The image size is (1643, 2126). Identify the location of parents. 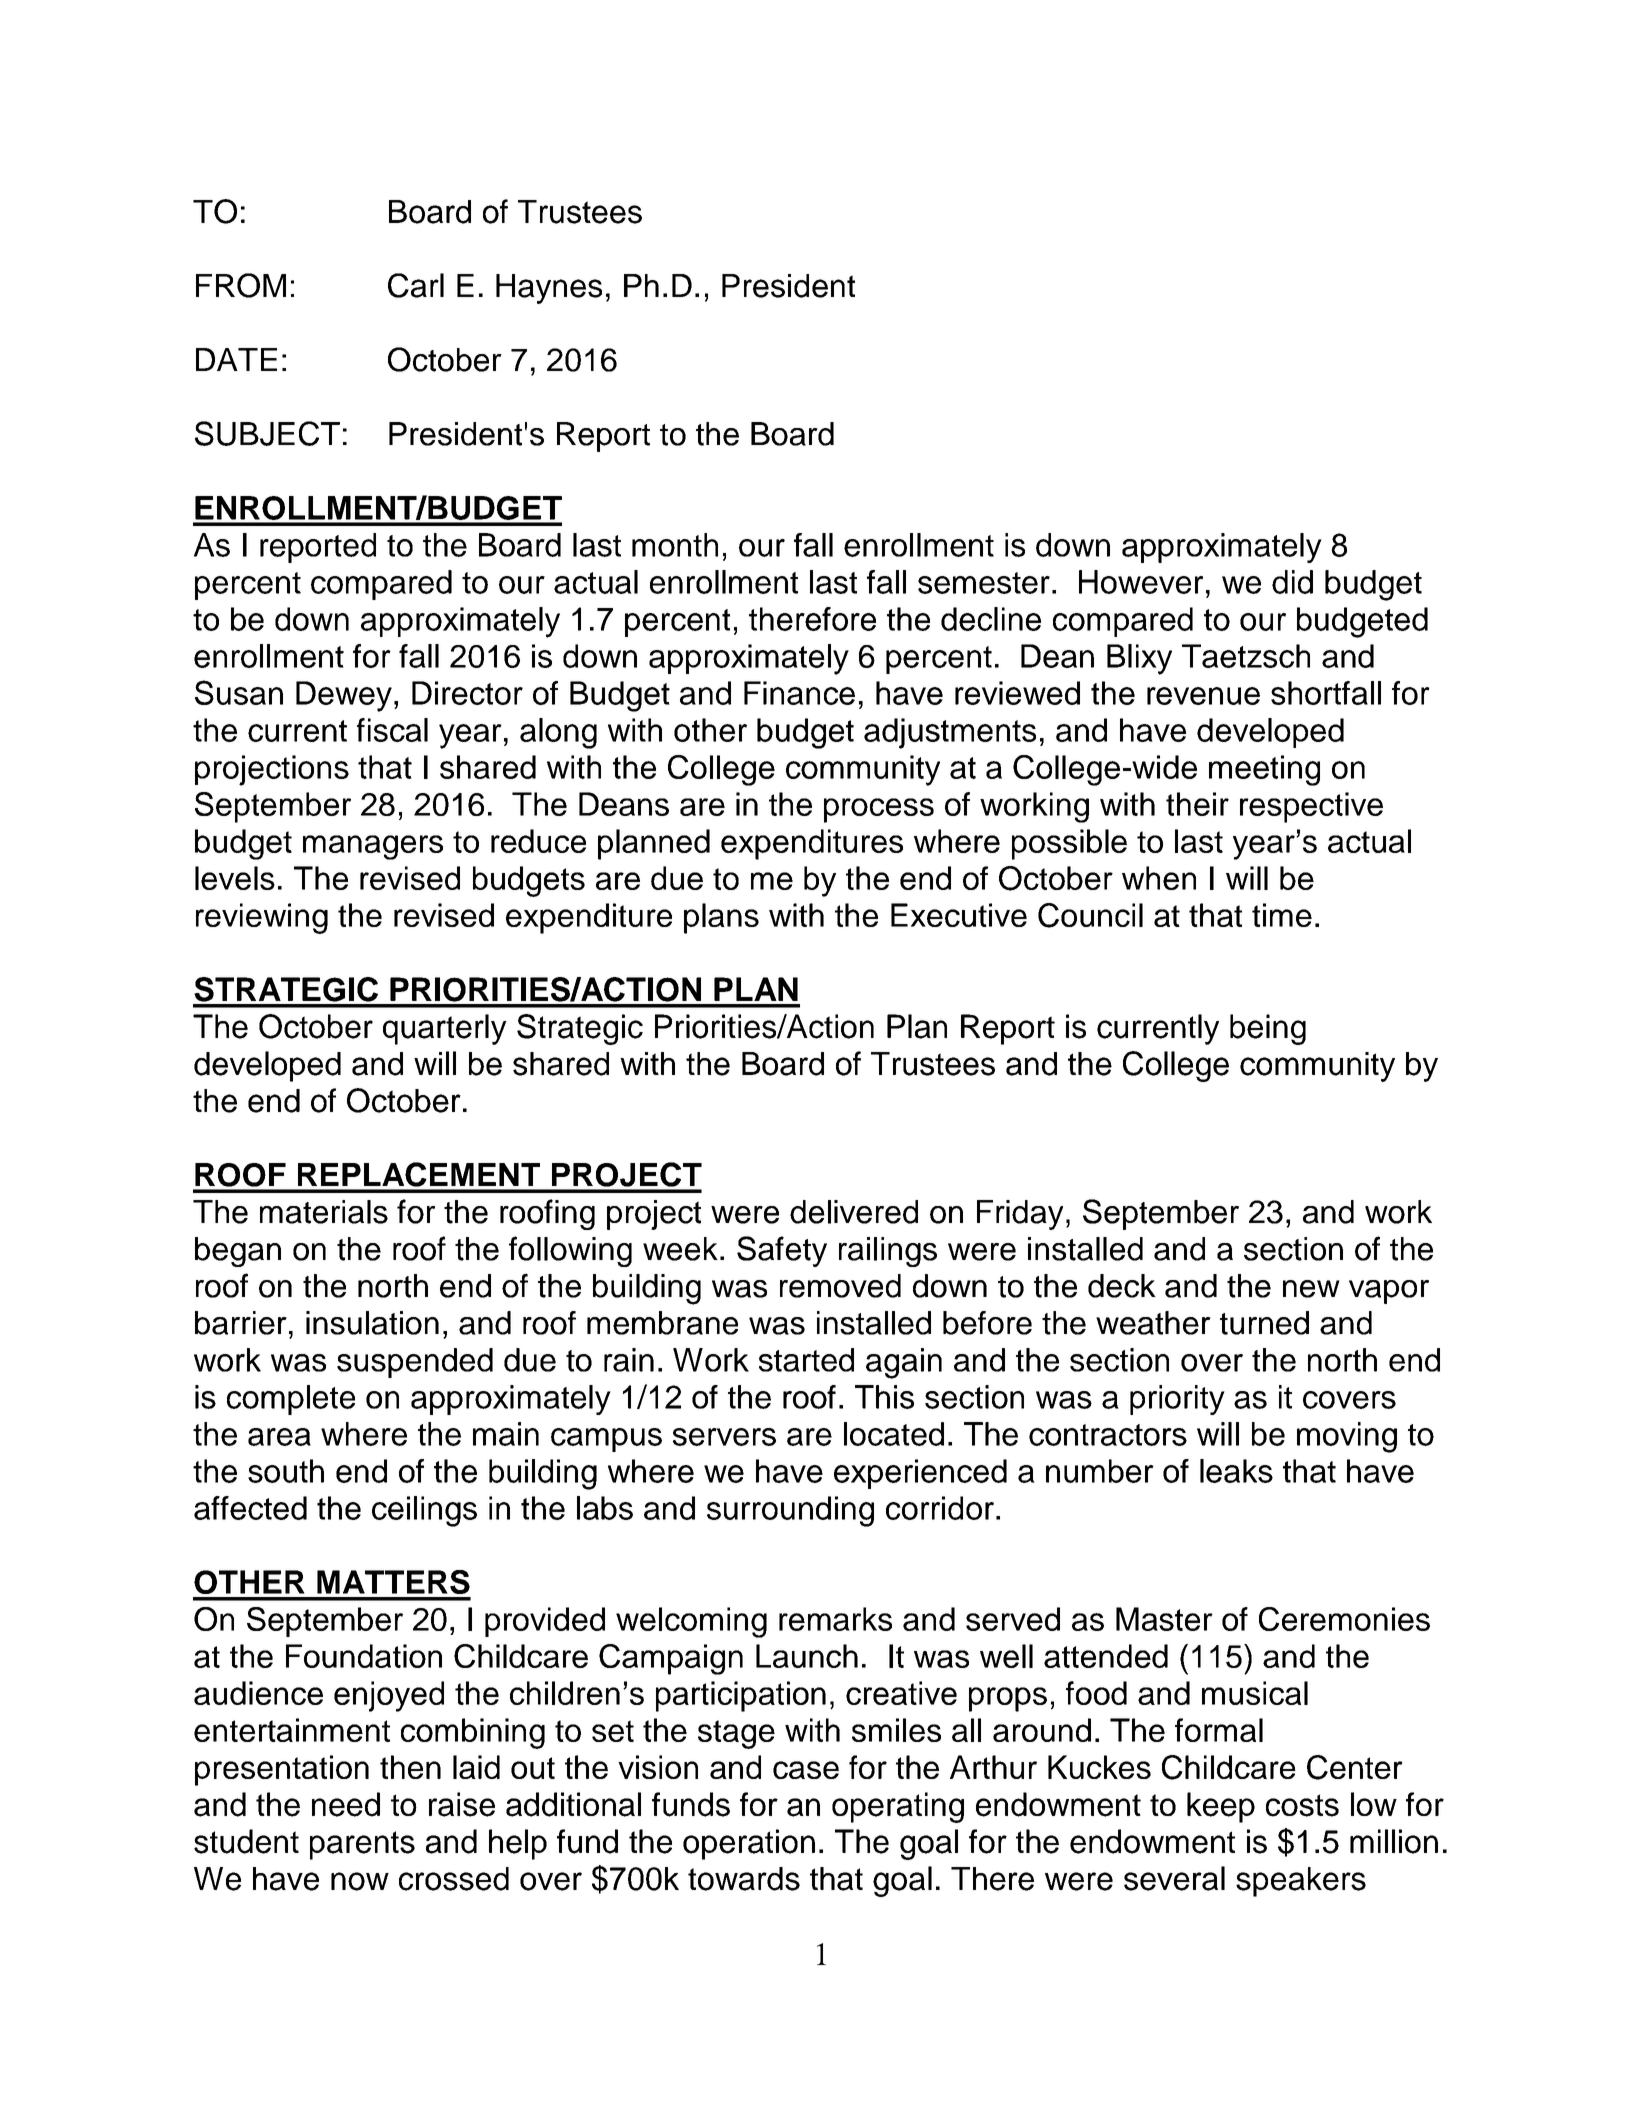
(362, 1845).
